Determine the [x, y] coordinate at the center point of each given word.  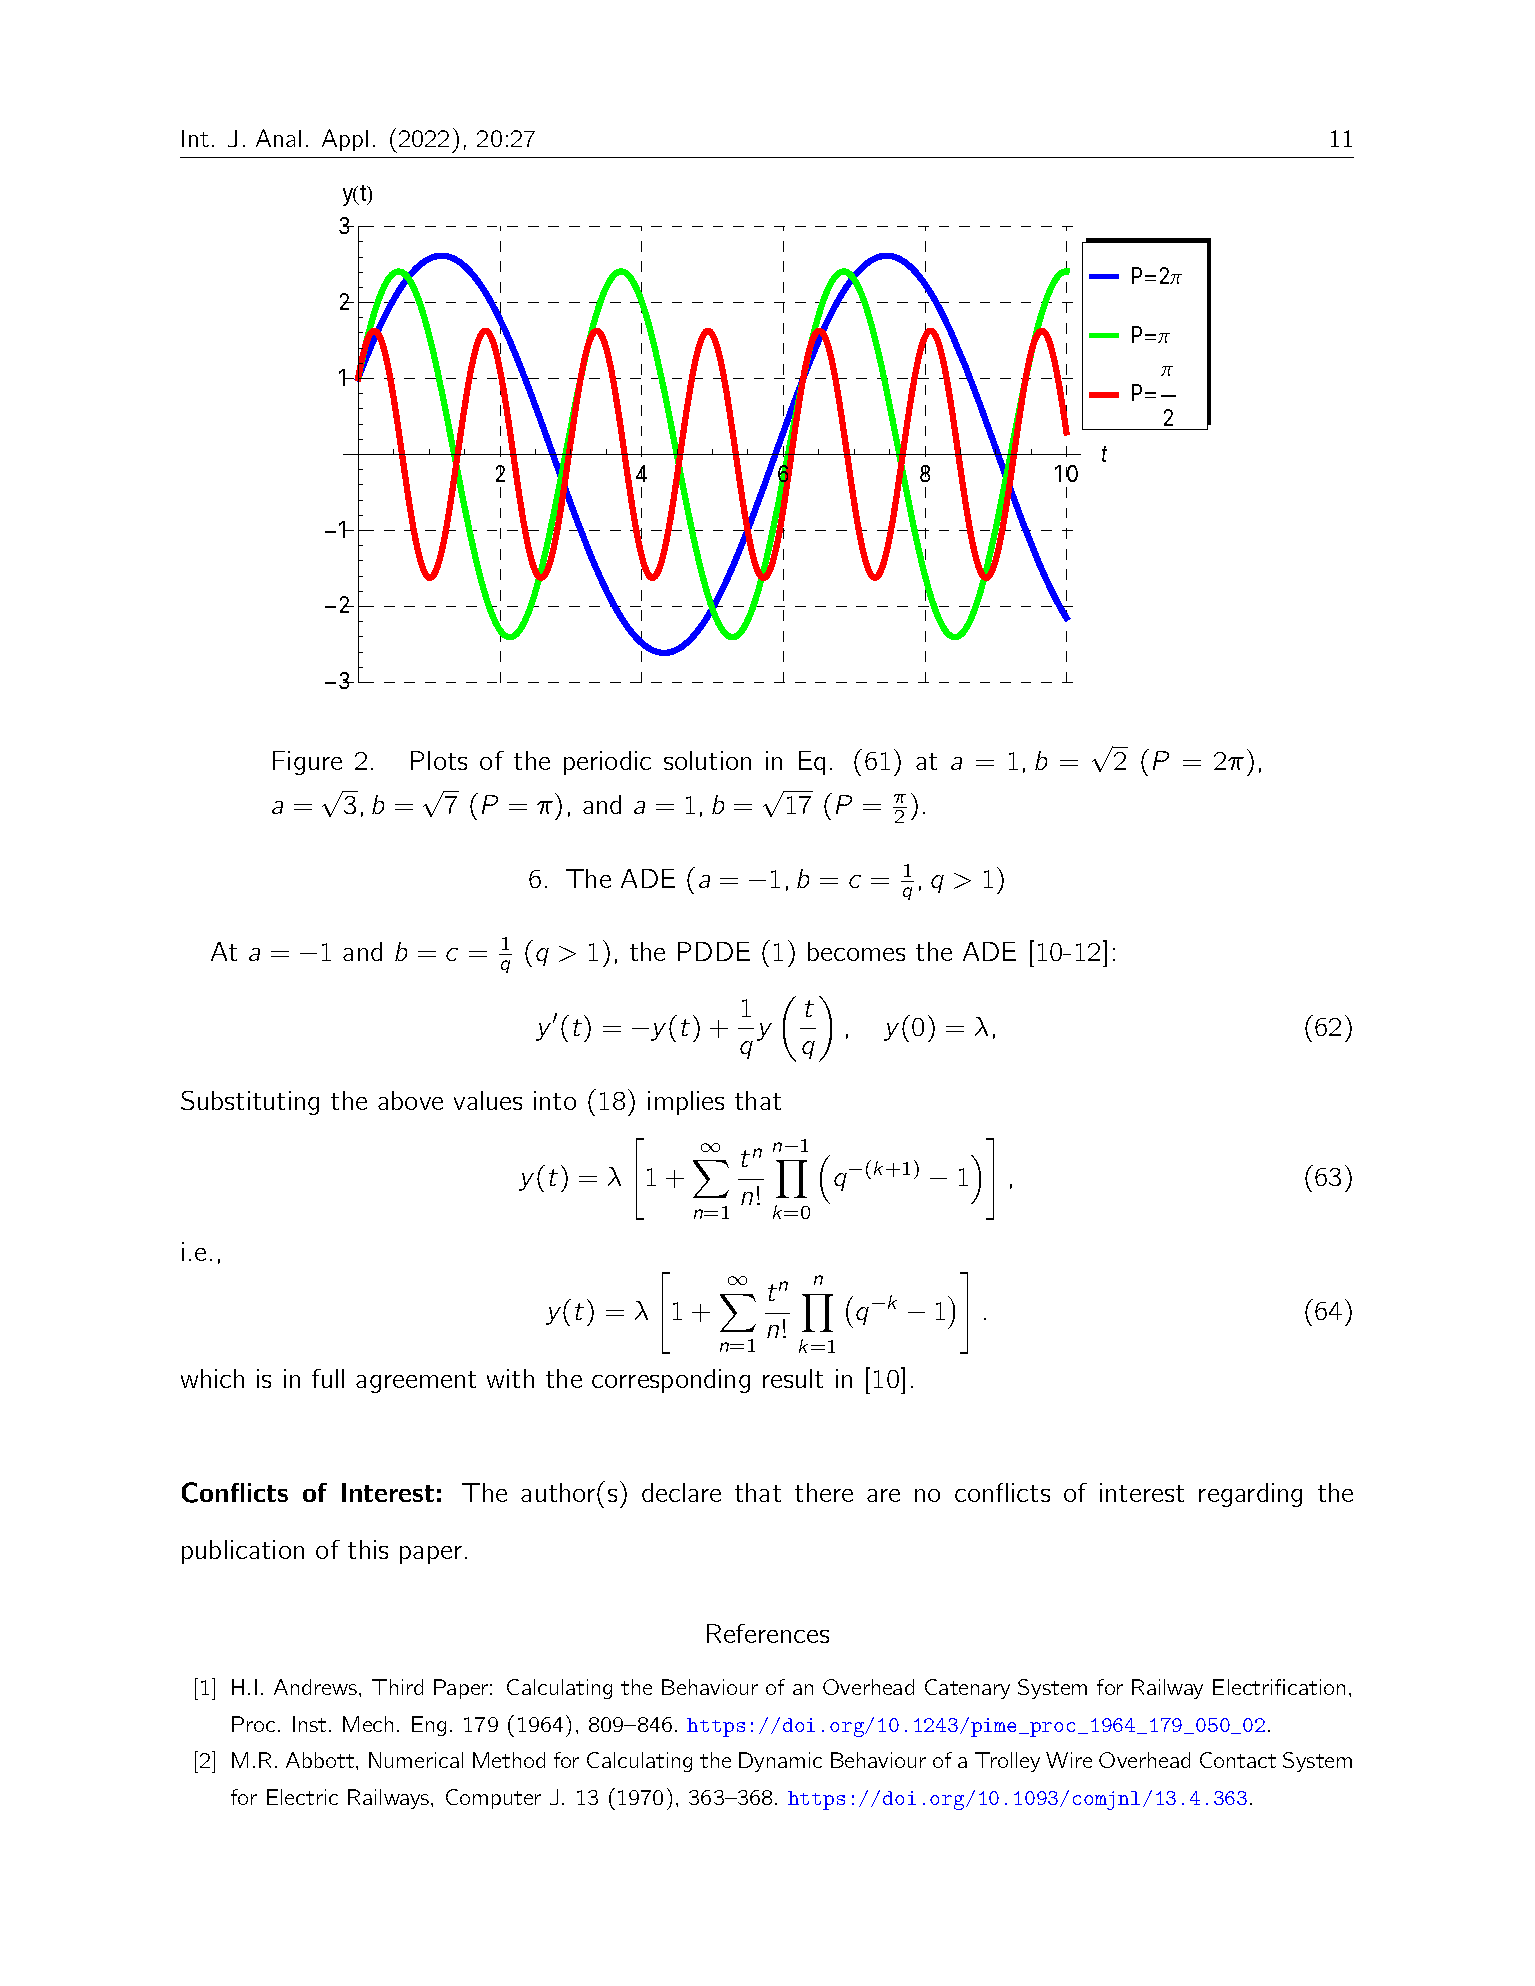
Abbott [320, 1760]
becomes [856, 951]
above [410, 1100]
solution [707, 760]
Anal [278, 138]
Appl [345, 140]
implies [686, 1103]
